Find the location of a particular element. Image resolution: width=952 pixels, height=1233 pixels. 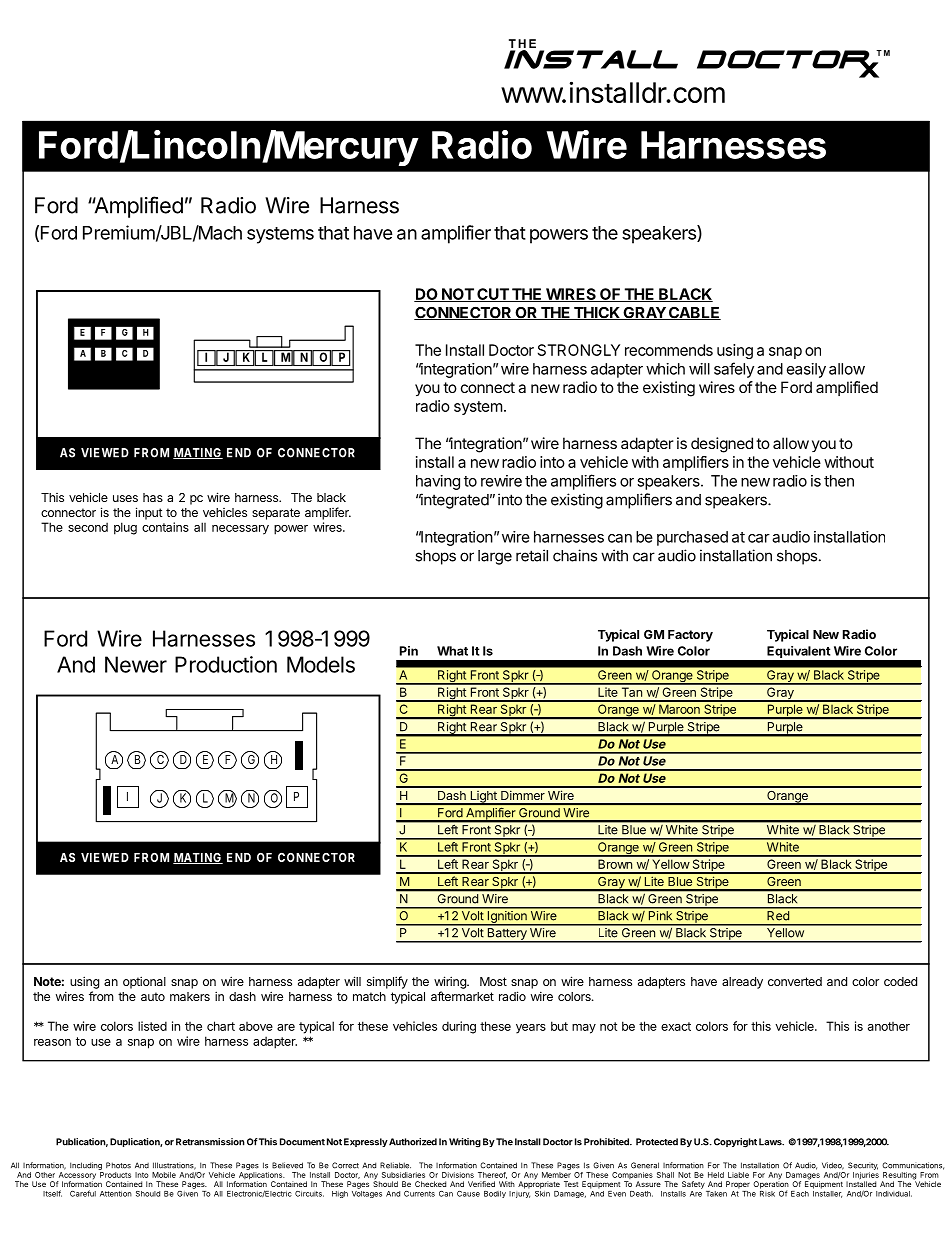

Newer is located at coordinates (136, 664).
